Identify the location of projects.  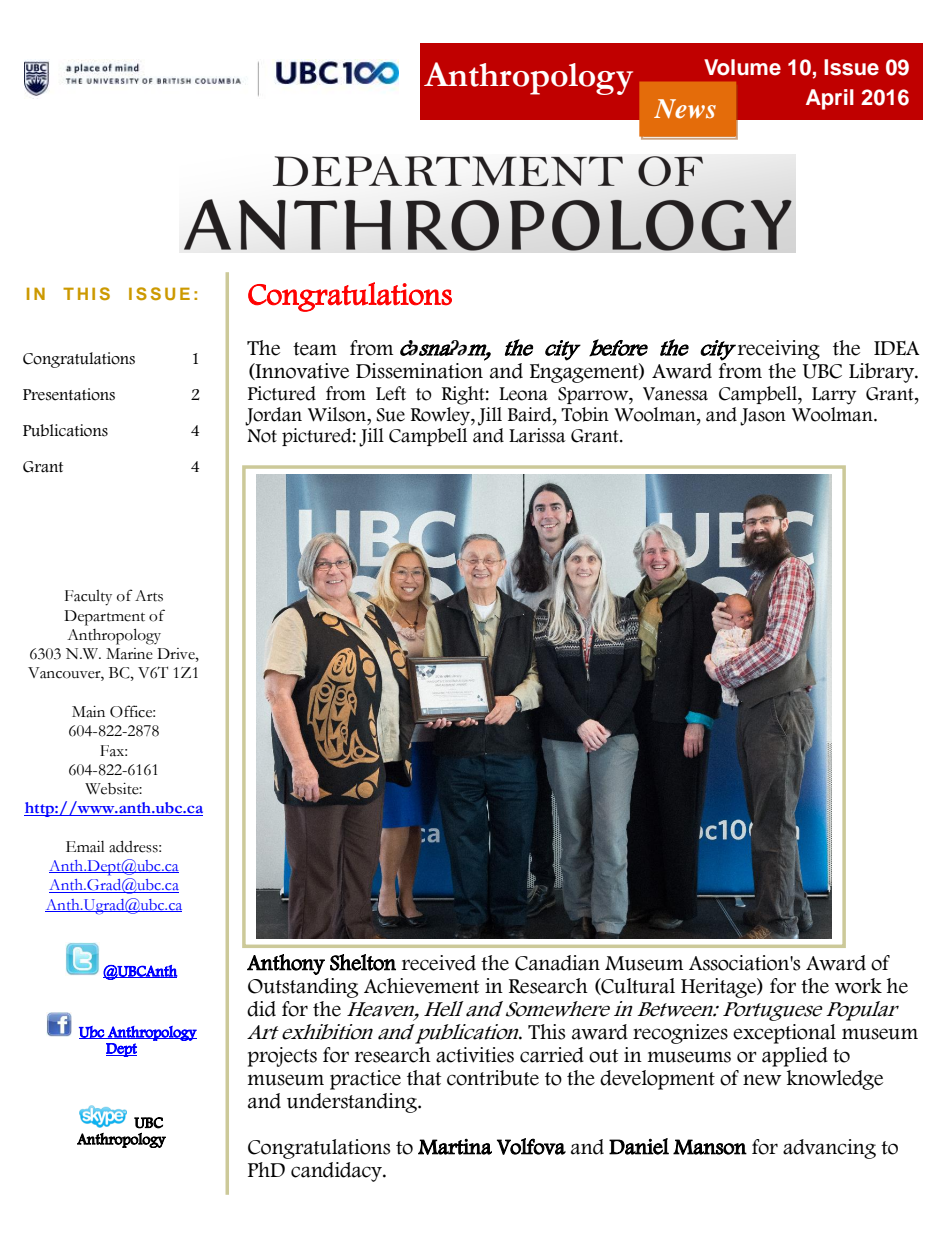
(282, 1057).
